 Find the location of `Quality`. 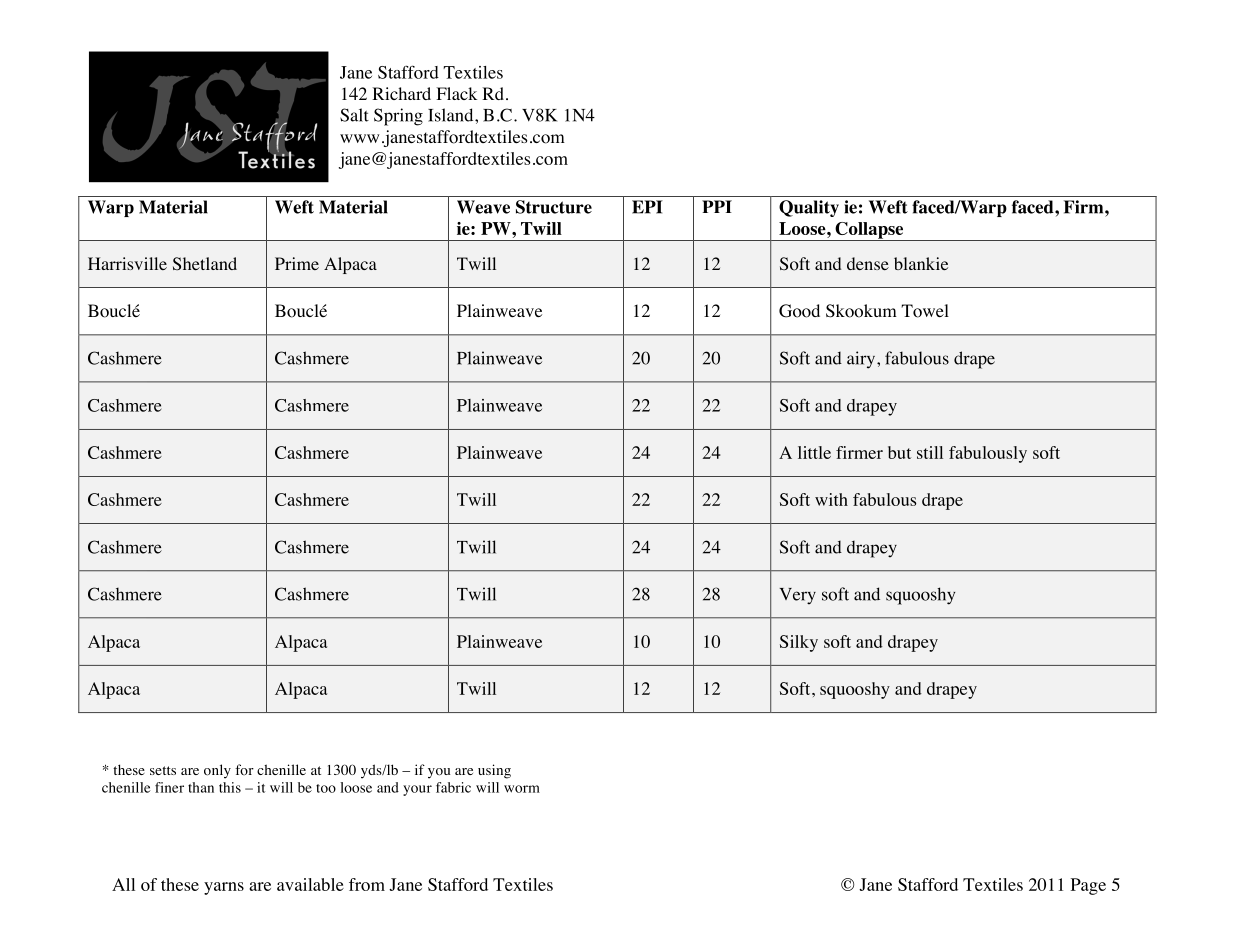

Quality is located at coordinates (809, 208).
